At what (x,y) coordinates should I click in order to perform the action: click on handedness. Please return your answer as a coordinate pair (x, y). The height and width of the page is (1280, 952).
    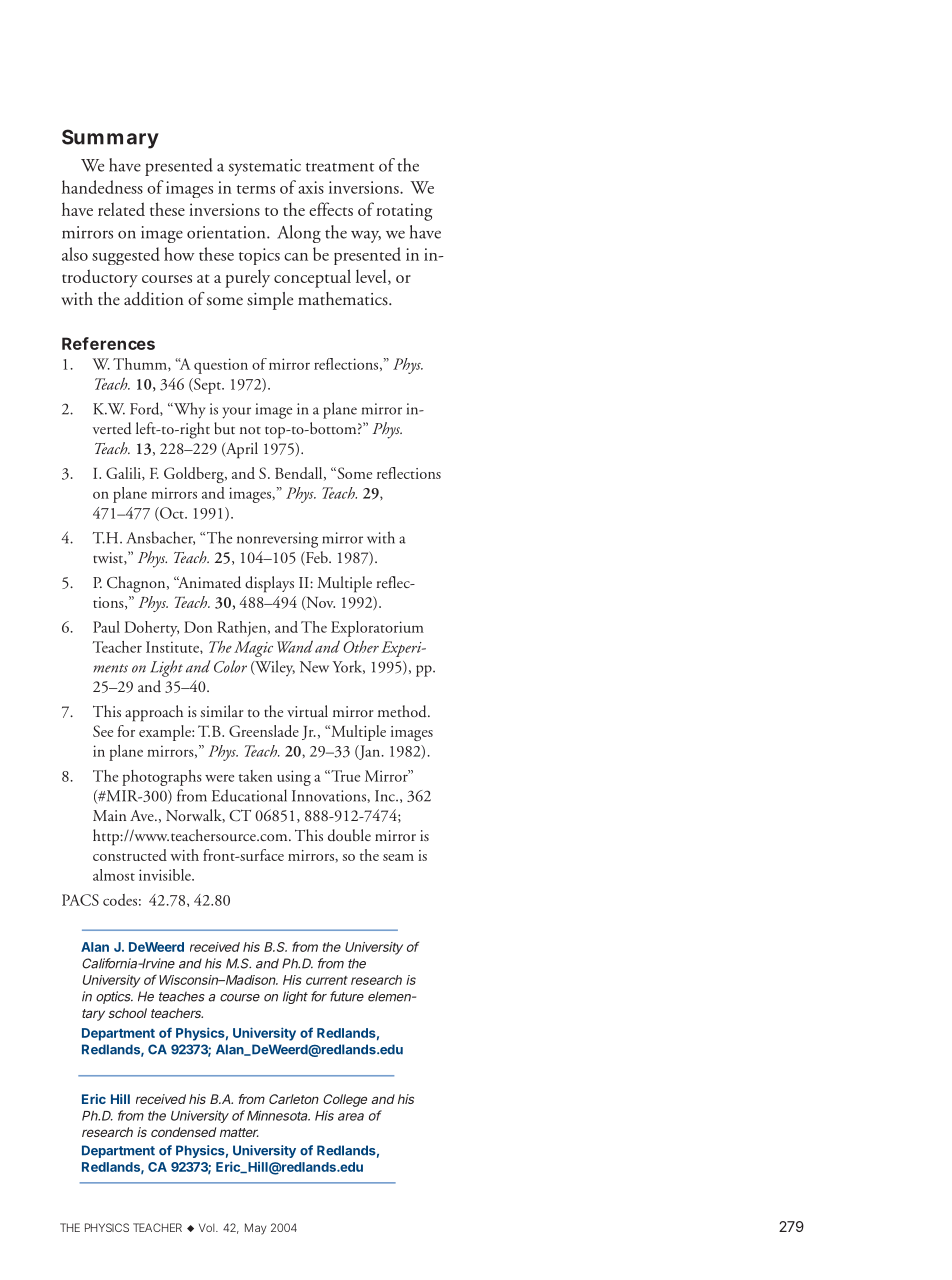
    Looking at the image, I should click on (102, 187).
